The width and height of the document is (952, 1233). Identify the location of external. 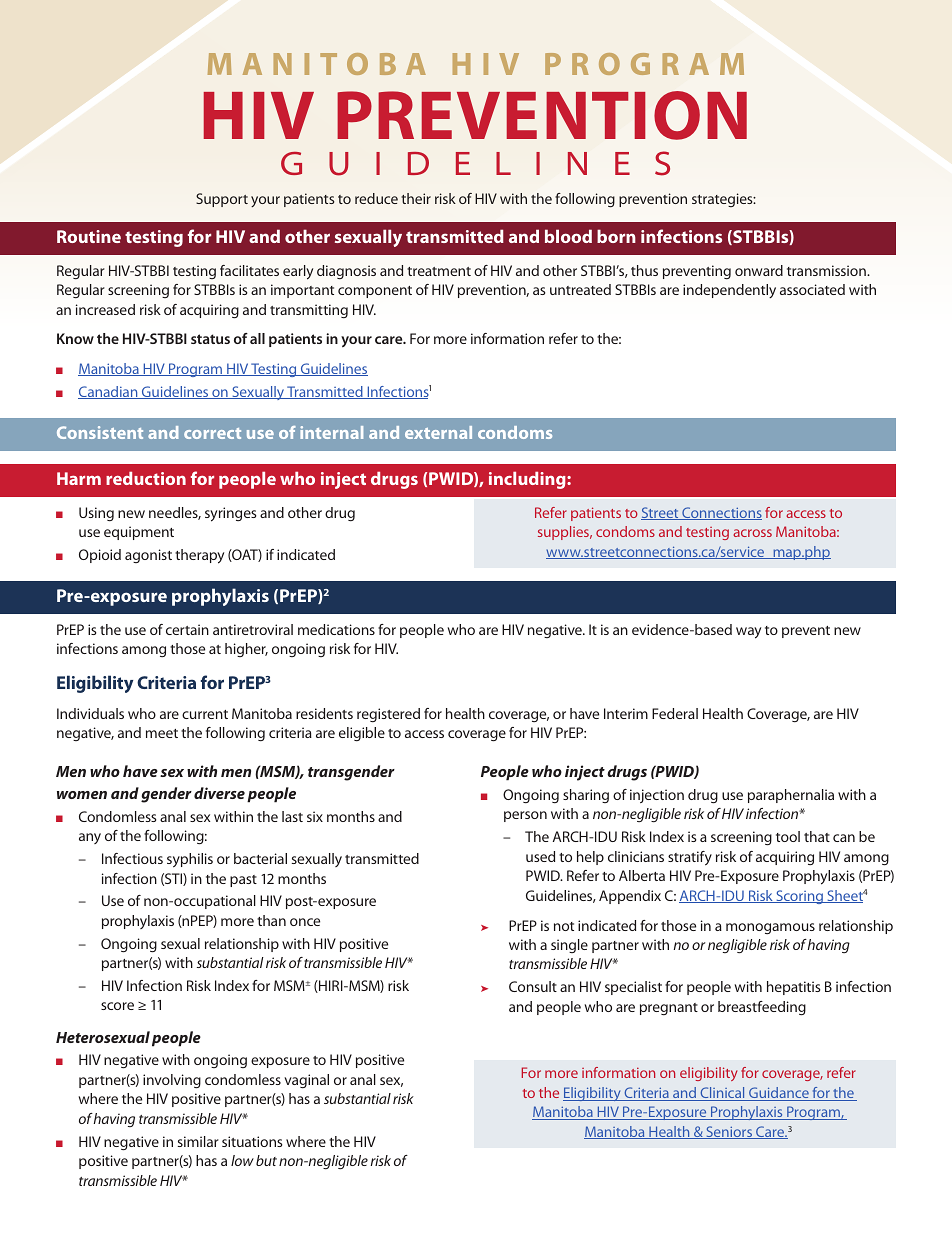
(438, 432).
